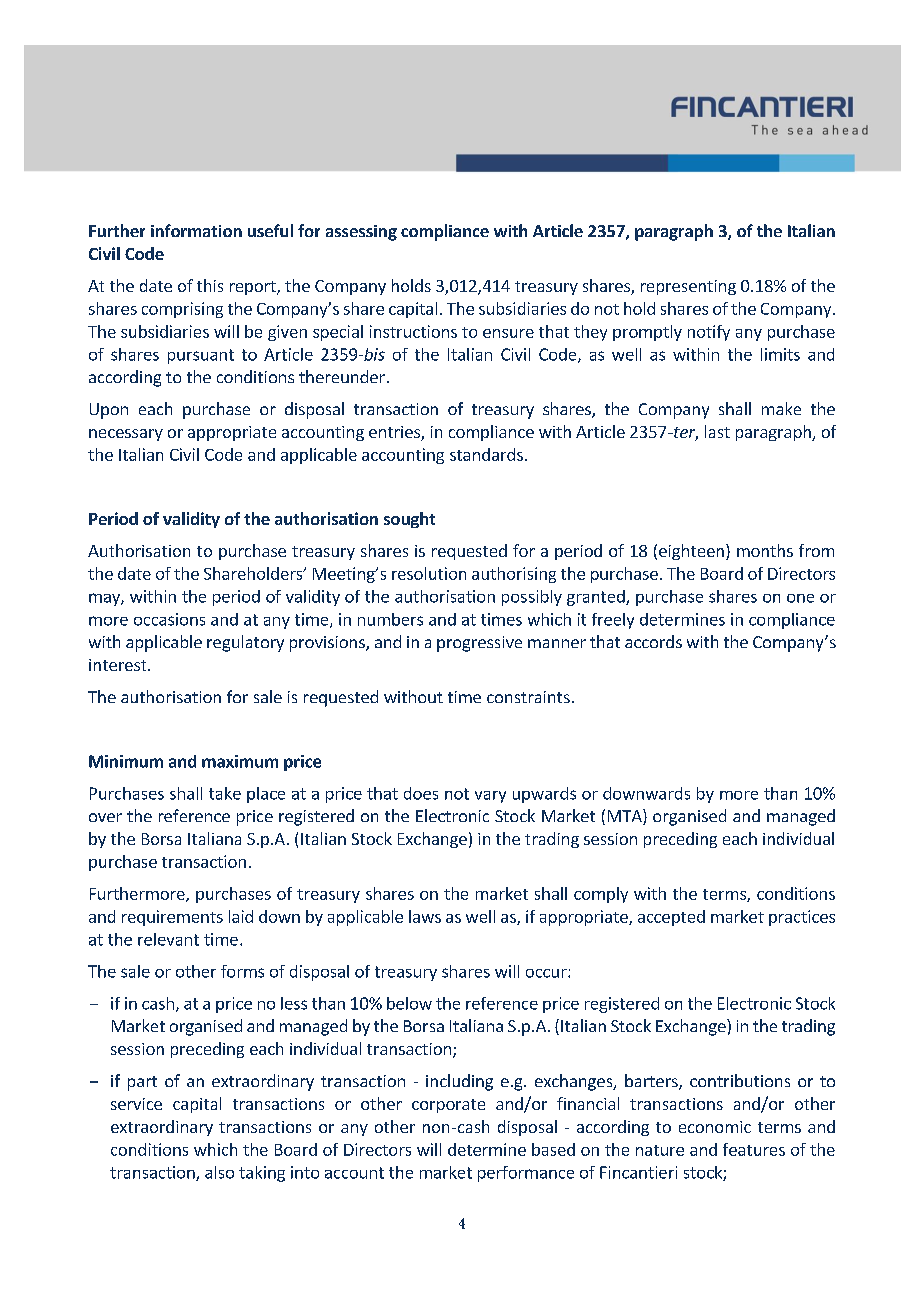  What do you see at coordinates (765, 550) in the screenshot?
I see `months` at bounding box center [765, 550].
